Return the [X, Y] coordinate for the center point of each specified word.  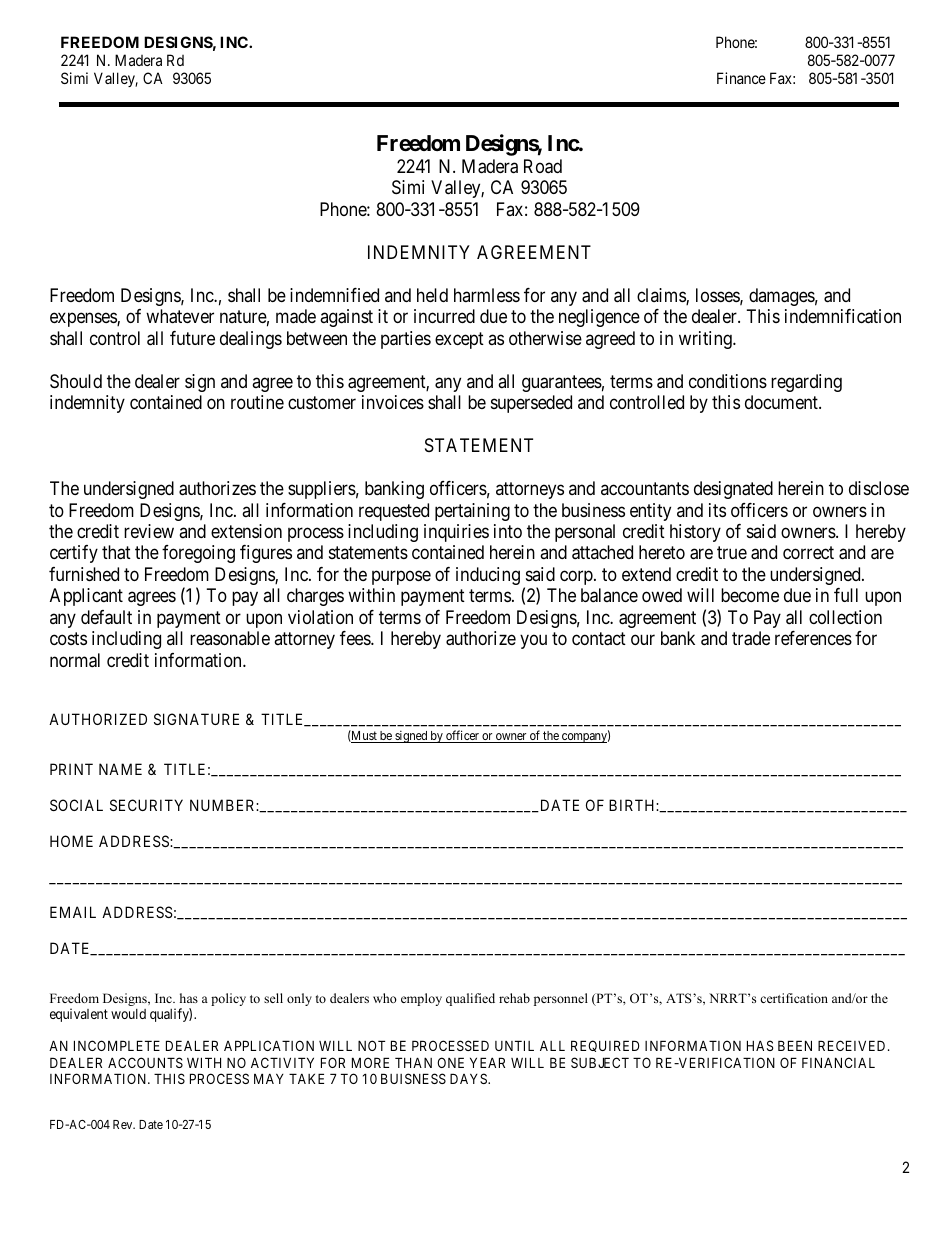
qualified [470, 999]
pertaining [472, 512]
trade [751, 638]
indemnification [843, 316]
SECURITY [146, 805]
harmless [487, 295]
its [717, 510]
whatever [180, 316]
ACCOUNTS [145, 1062]
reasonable [230, 638]
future [192, 338]
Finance [741, 78]
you [533, 642]
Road [543, 166]
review [149, 531]
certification [794, 998]
